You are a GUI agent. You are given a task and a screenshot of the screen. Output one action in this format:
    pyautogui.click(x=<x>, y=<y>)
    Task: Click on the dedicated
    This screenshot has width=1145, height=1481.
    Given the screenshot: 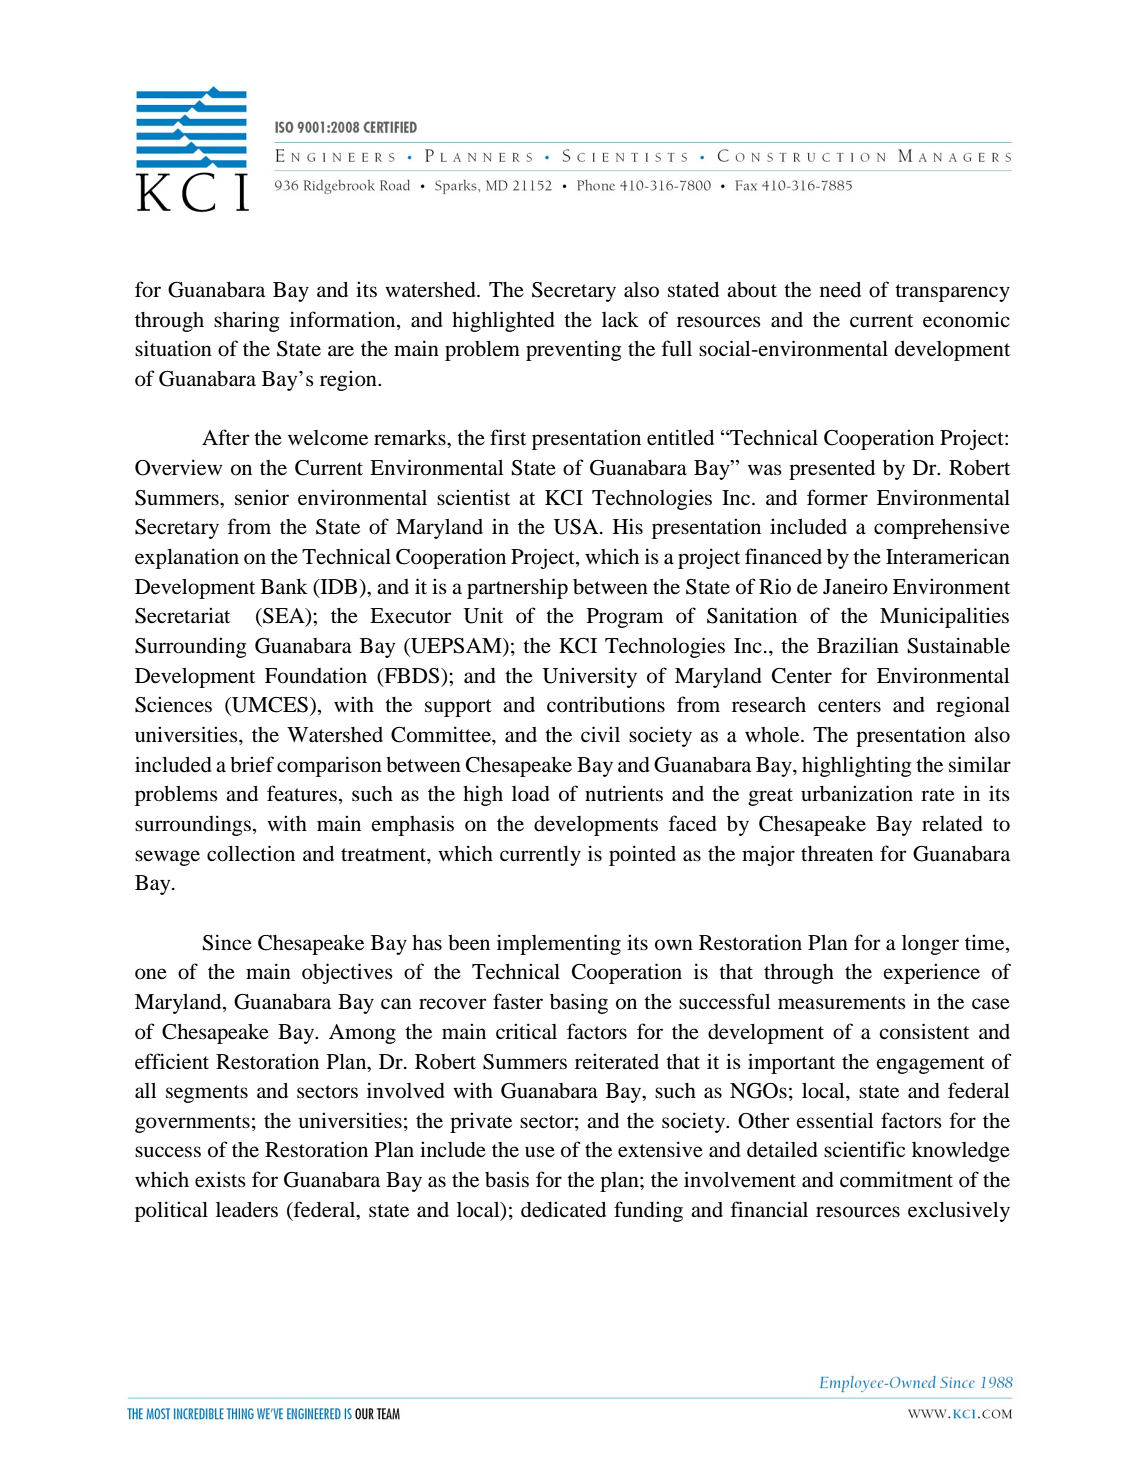 What is the action you would take?
    pyautogui.click(x=563, y=1209)
